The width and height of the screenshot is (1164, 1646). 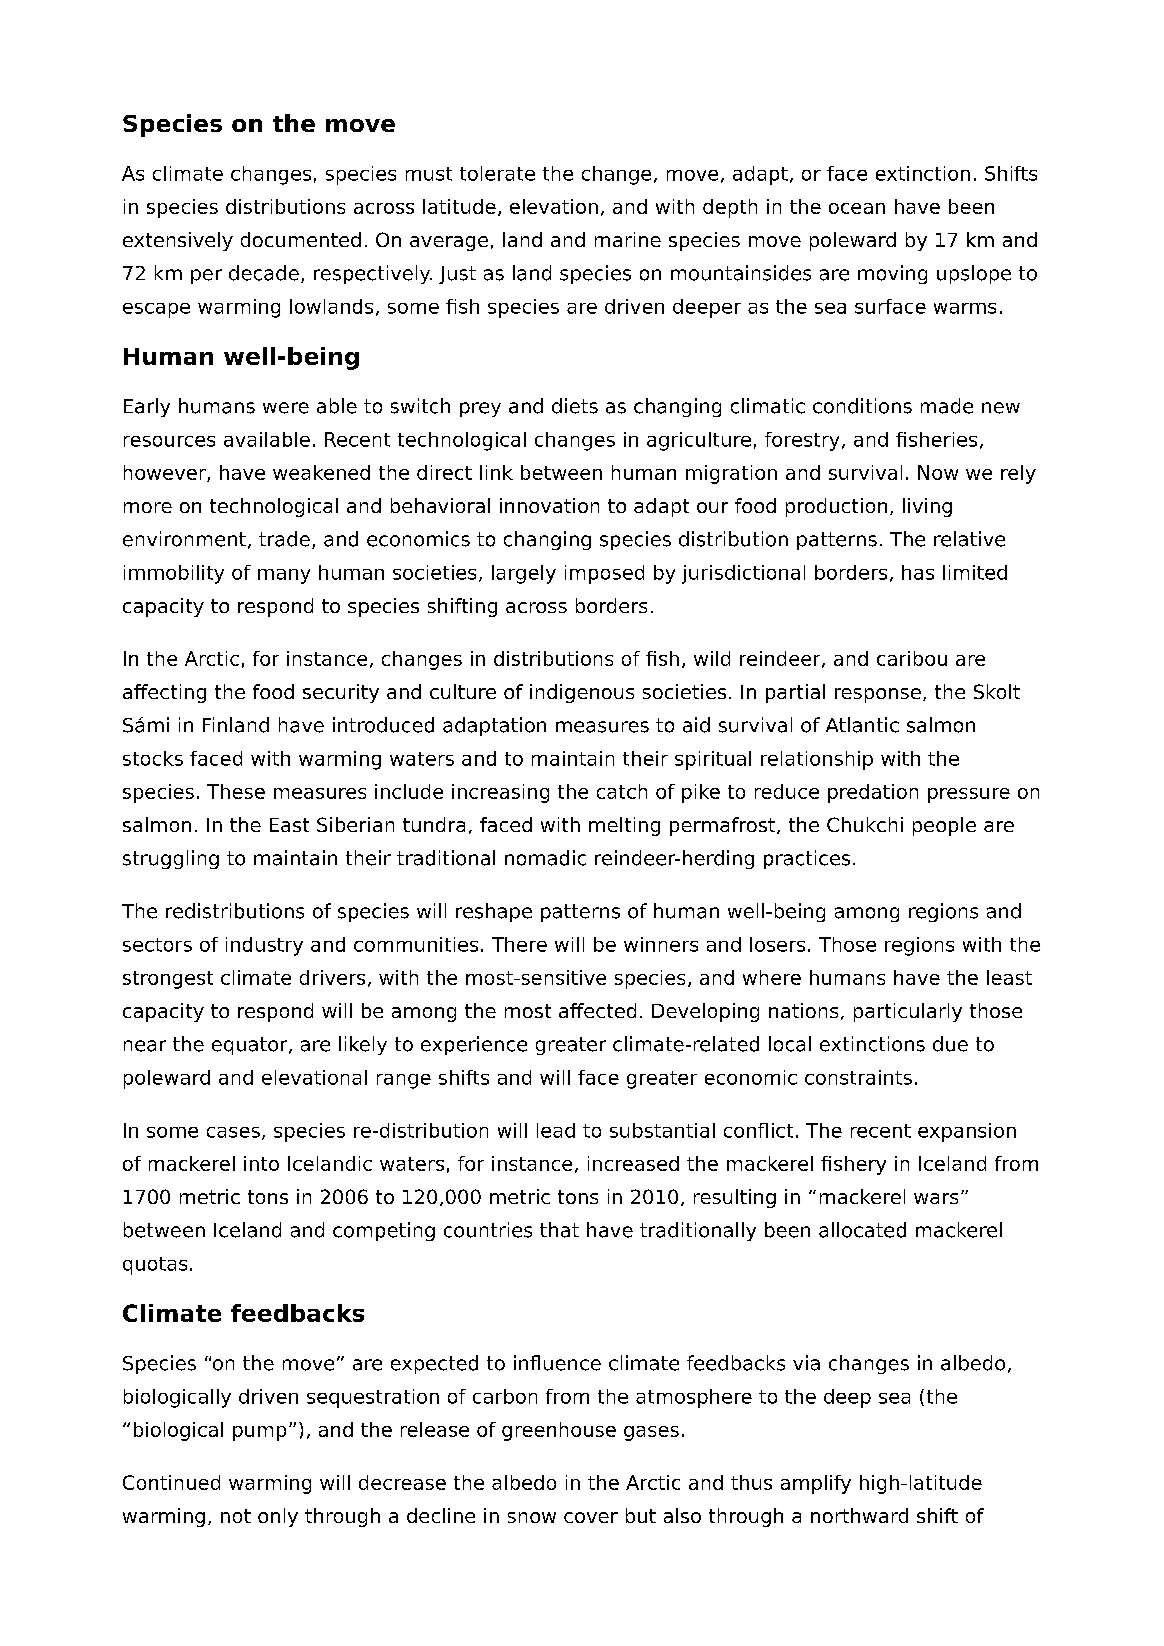 I want to click on particularly, so click(x=908, y=1012).
